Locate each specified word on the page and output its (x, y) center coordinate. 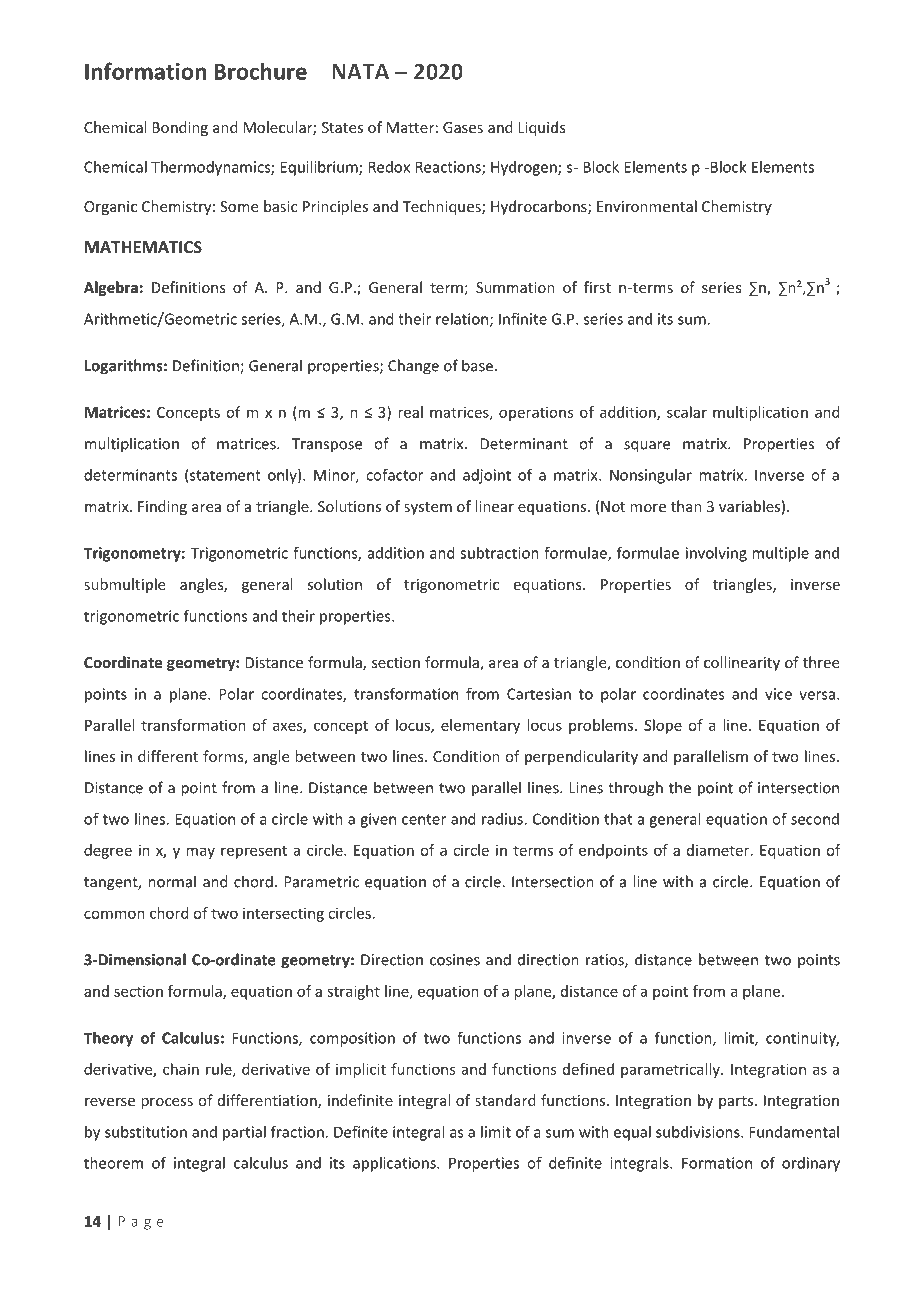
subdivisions (699, 1132)
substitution (146, 1132)
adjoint (487, 476)
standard (505, 1100)
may (200, 853)
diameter (719, 850)
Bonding (180, 128)
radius (503, 819)
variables (749, 506)
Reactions (449, 168)
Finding (162, 507)
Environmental (647, 206)
